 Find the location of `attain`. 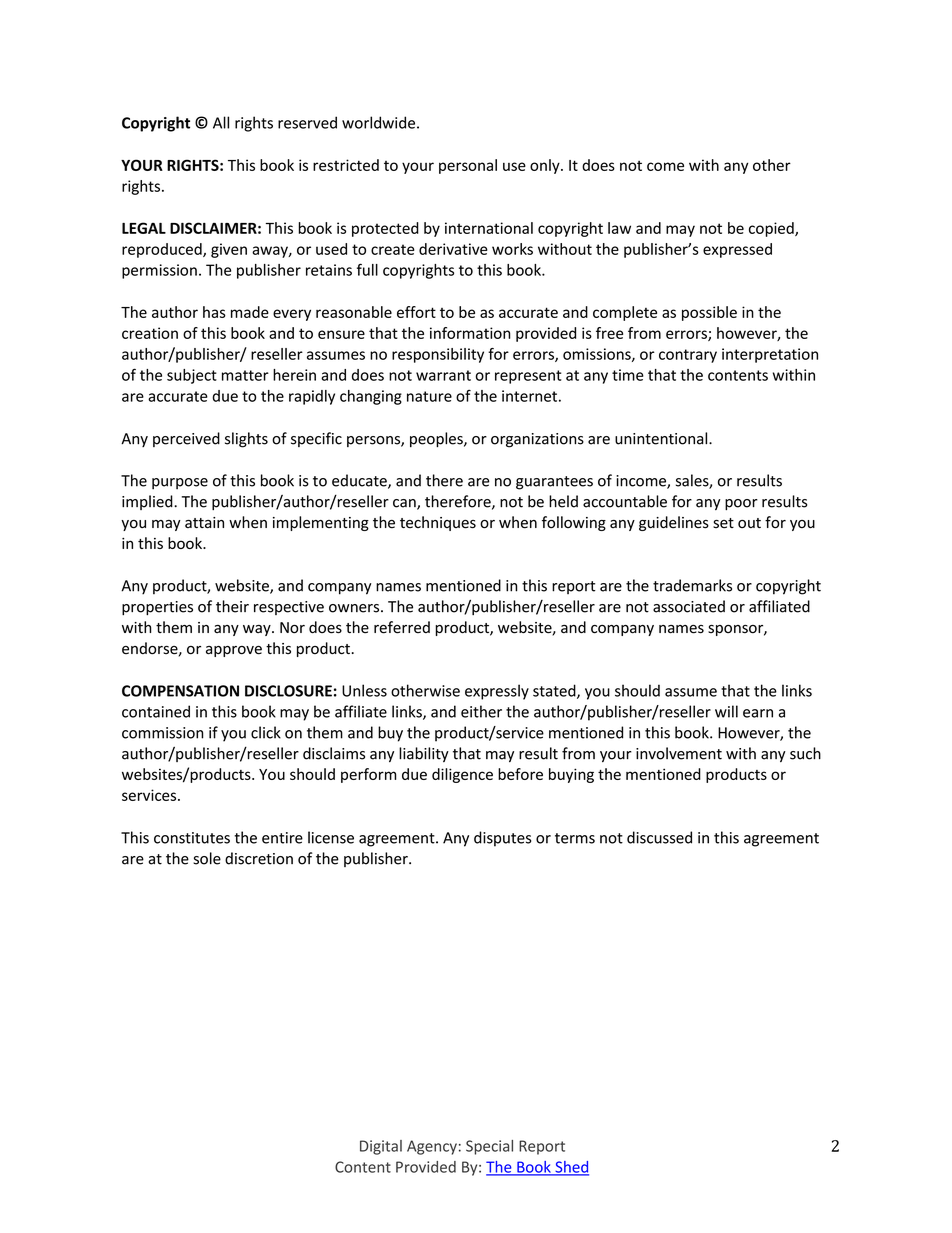

attain is located at coordinates (204, 523).
